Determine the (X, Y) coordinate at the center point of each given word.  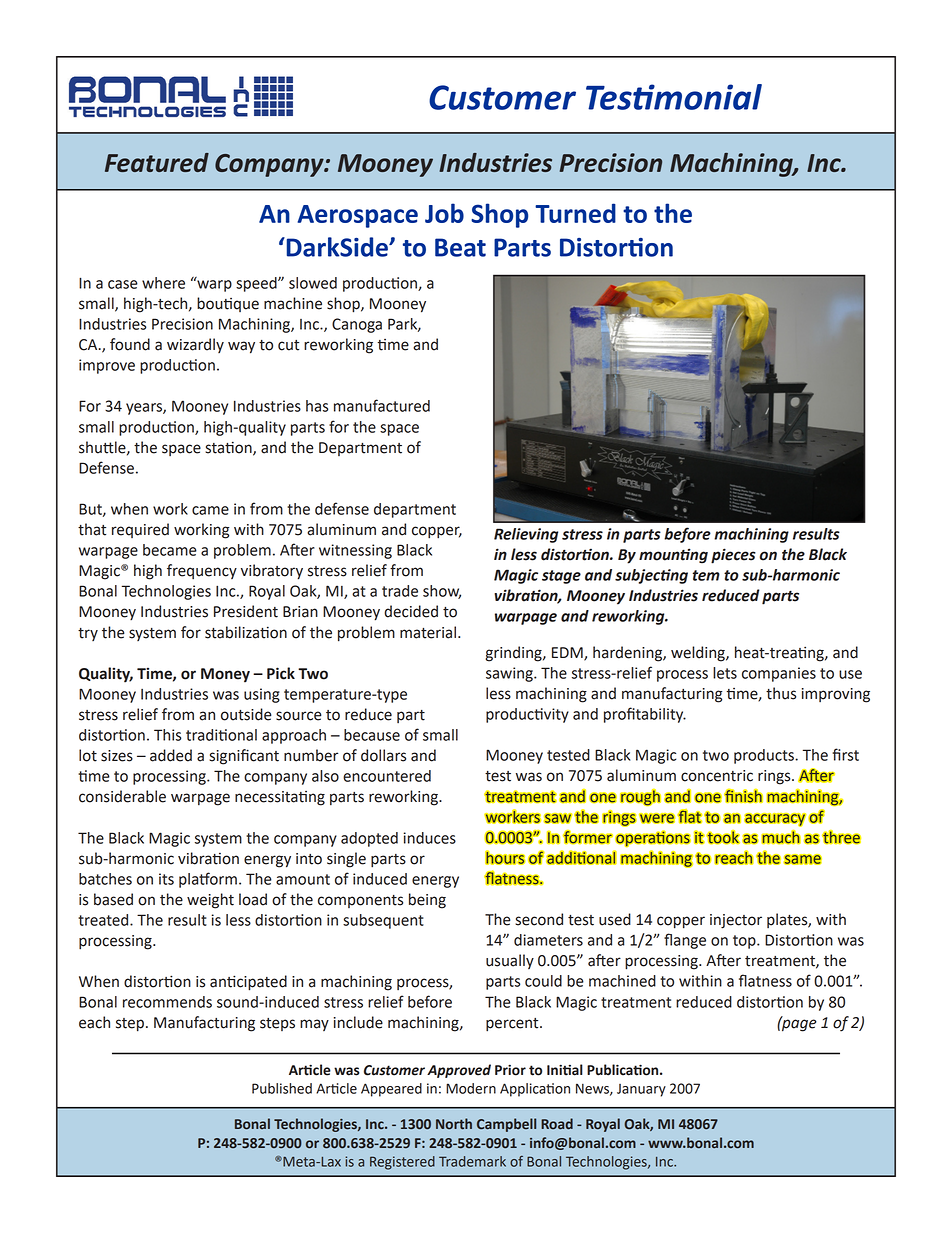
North (454, 1123)
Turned (575, 213)
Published (282, 1088)
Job (444, 213)
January (641, 1090)
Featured (157, 162)
